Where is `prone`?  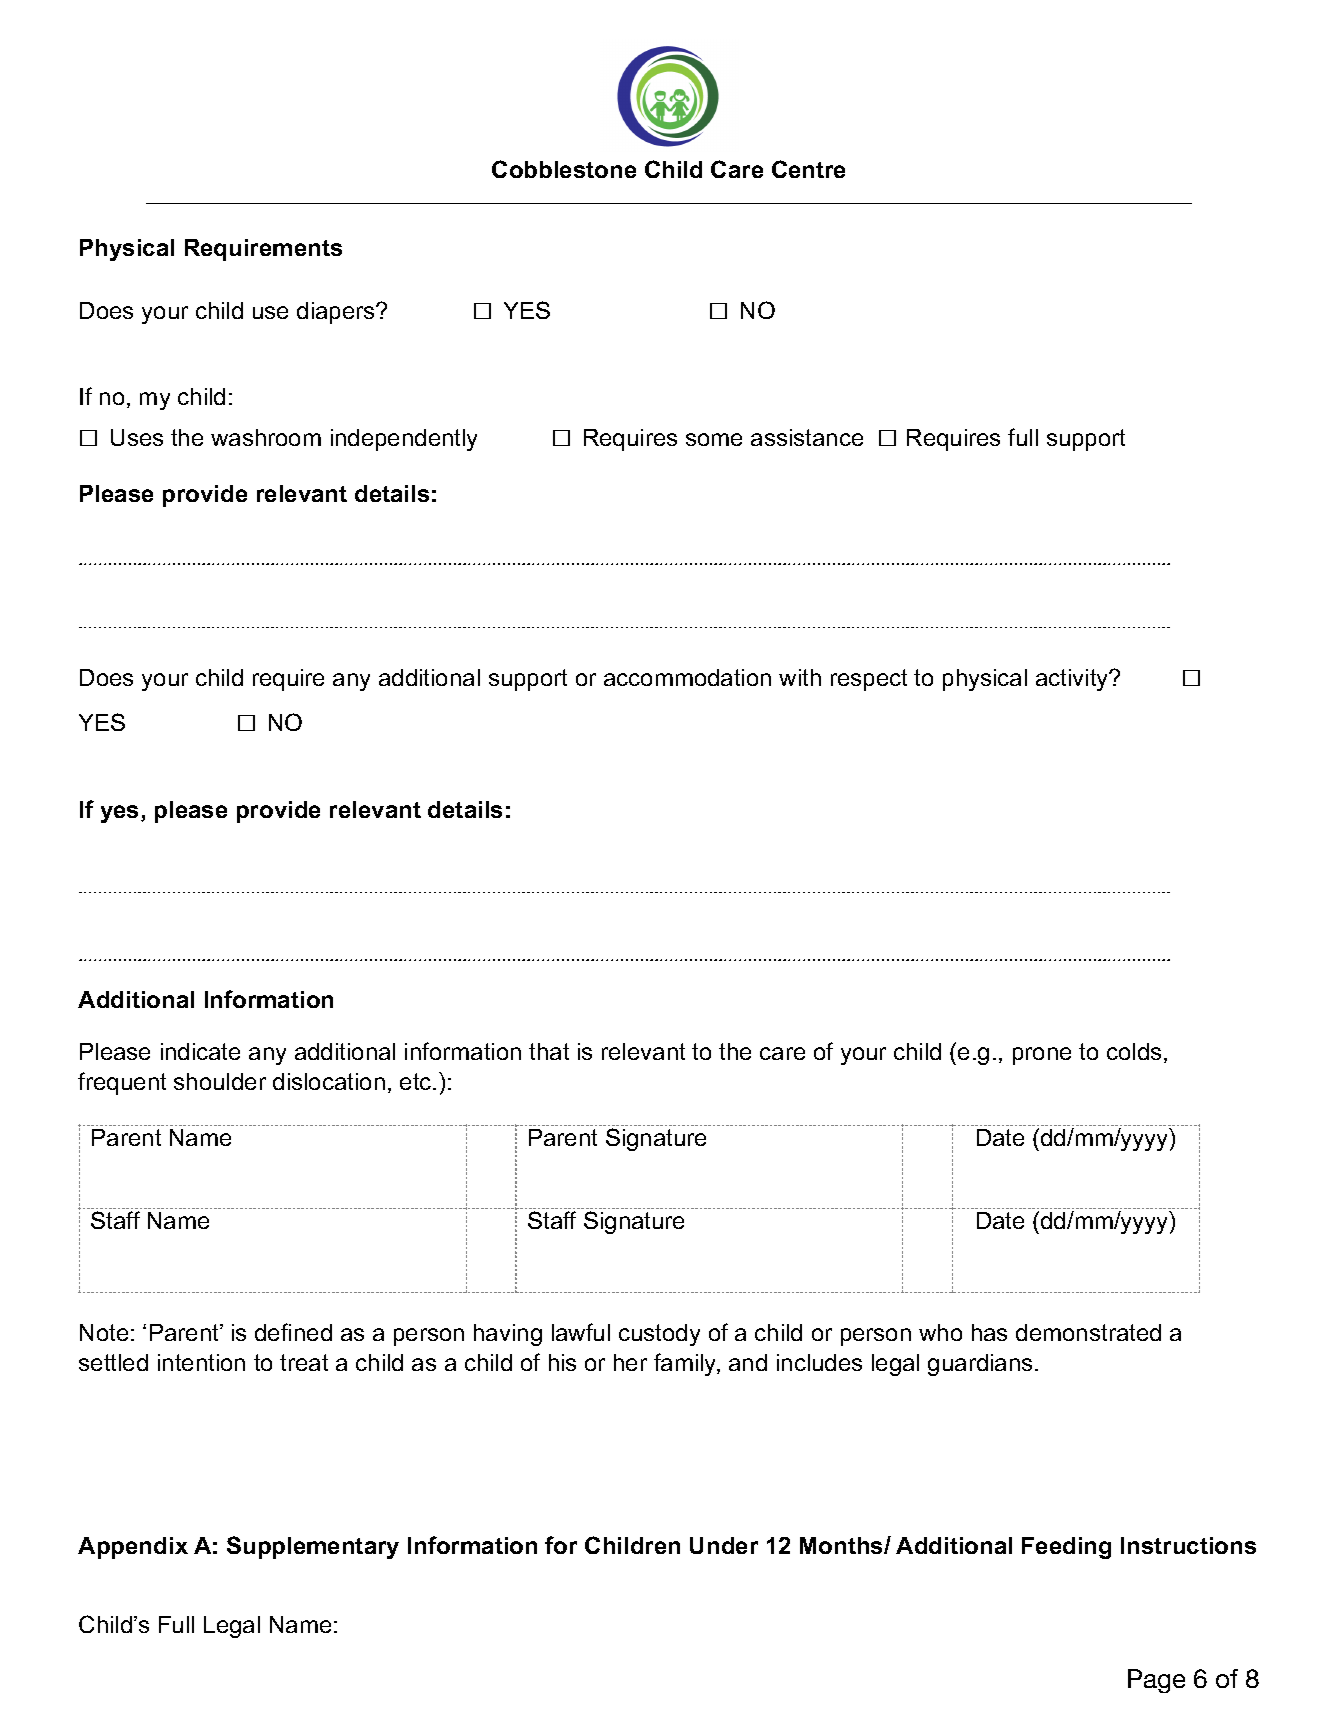 prone is located at coordinates (1042, 1056).
